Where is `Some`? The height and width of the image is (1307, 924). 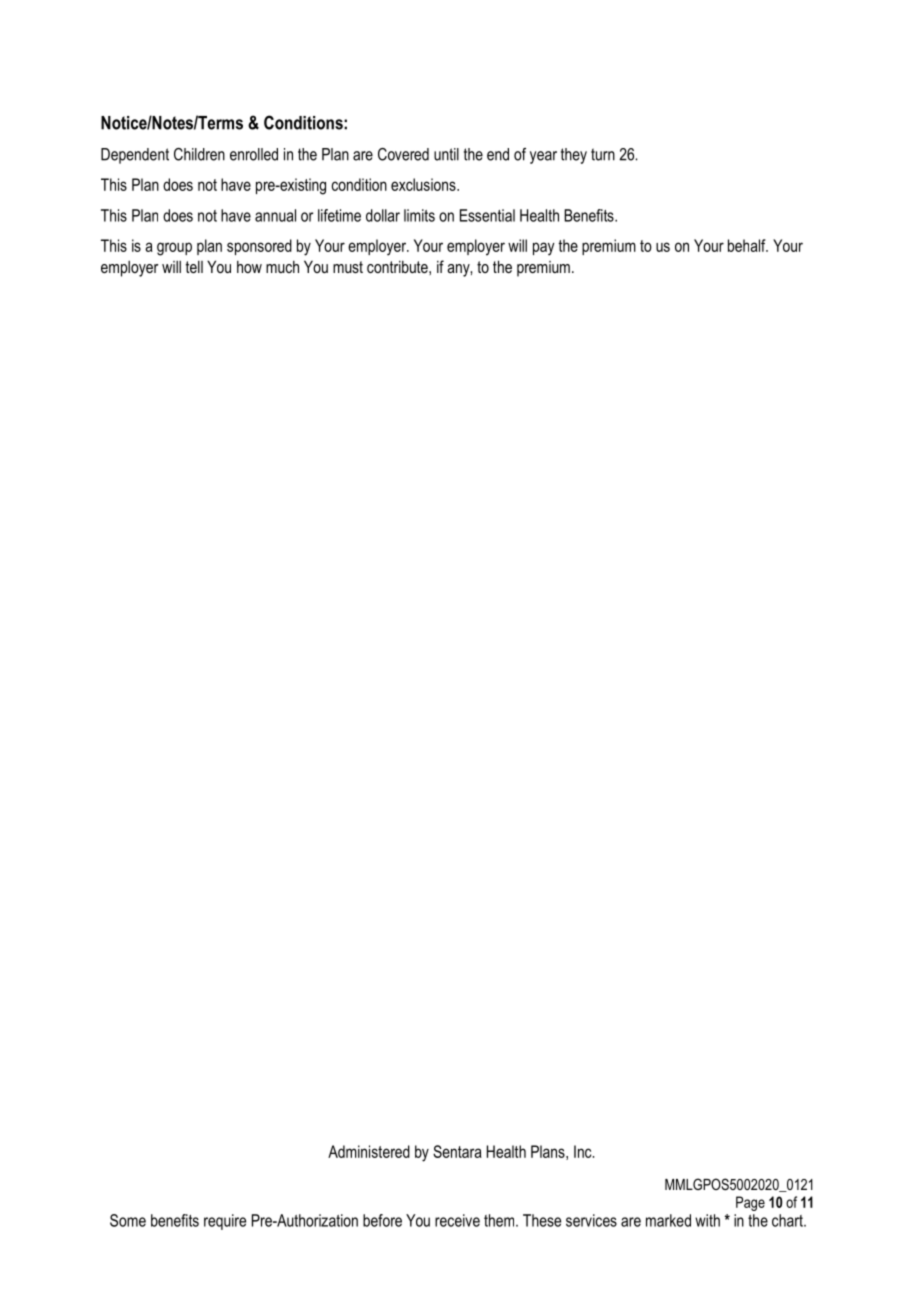 Some is located at coordinates (128, 1220).
